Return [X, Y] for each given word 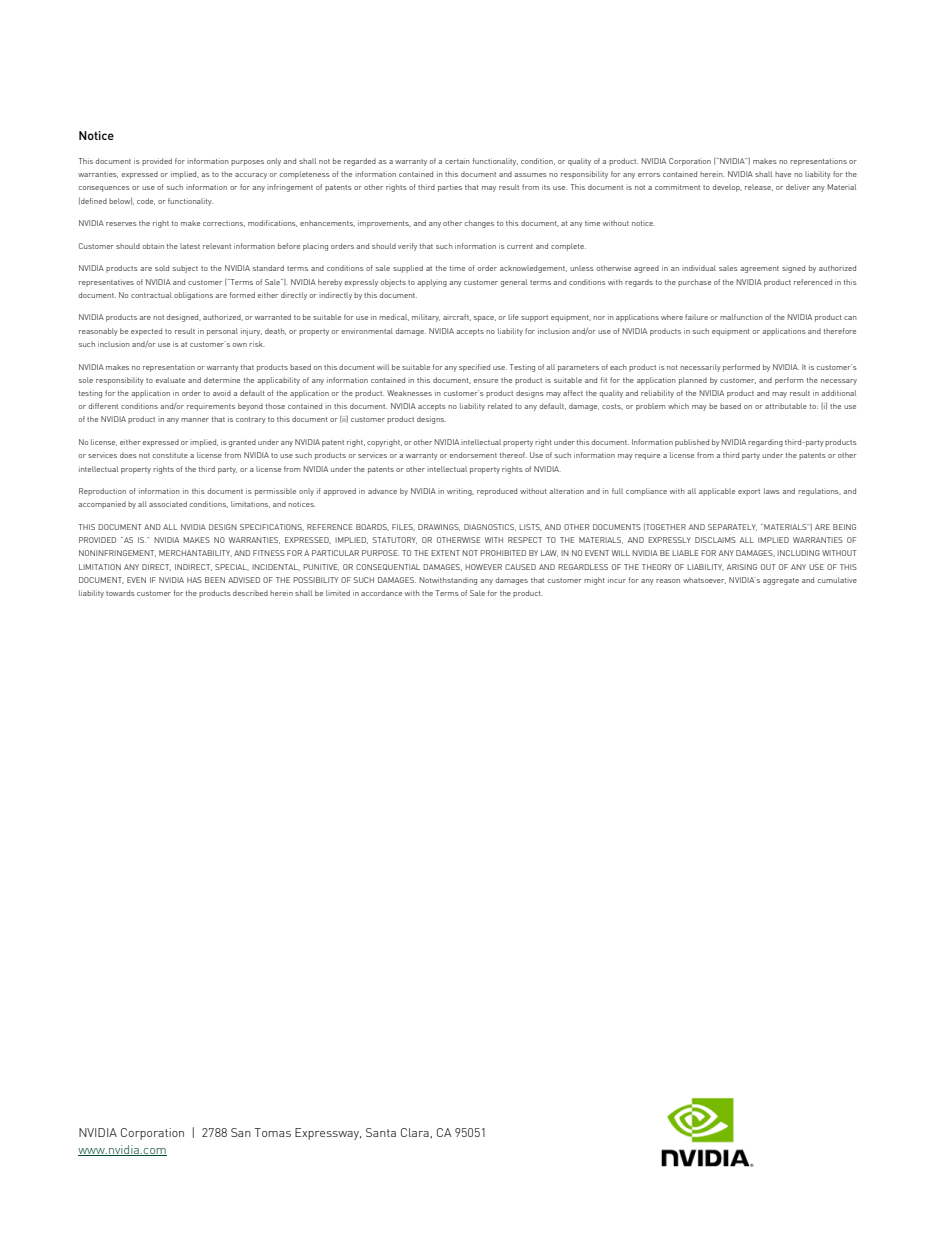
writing [460, 492]
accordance [381, 593]
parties [450, 188]
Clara [416, 1133]
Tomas [272, 1132]
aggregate [781, 581]
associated [168, 504]
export [749, 492]
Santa [381, 1132]
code [146, 201]
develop [727, 188]
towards [120, 593]
